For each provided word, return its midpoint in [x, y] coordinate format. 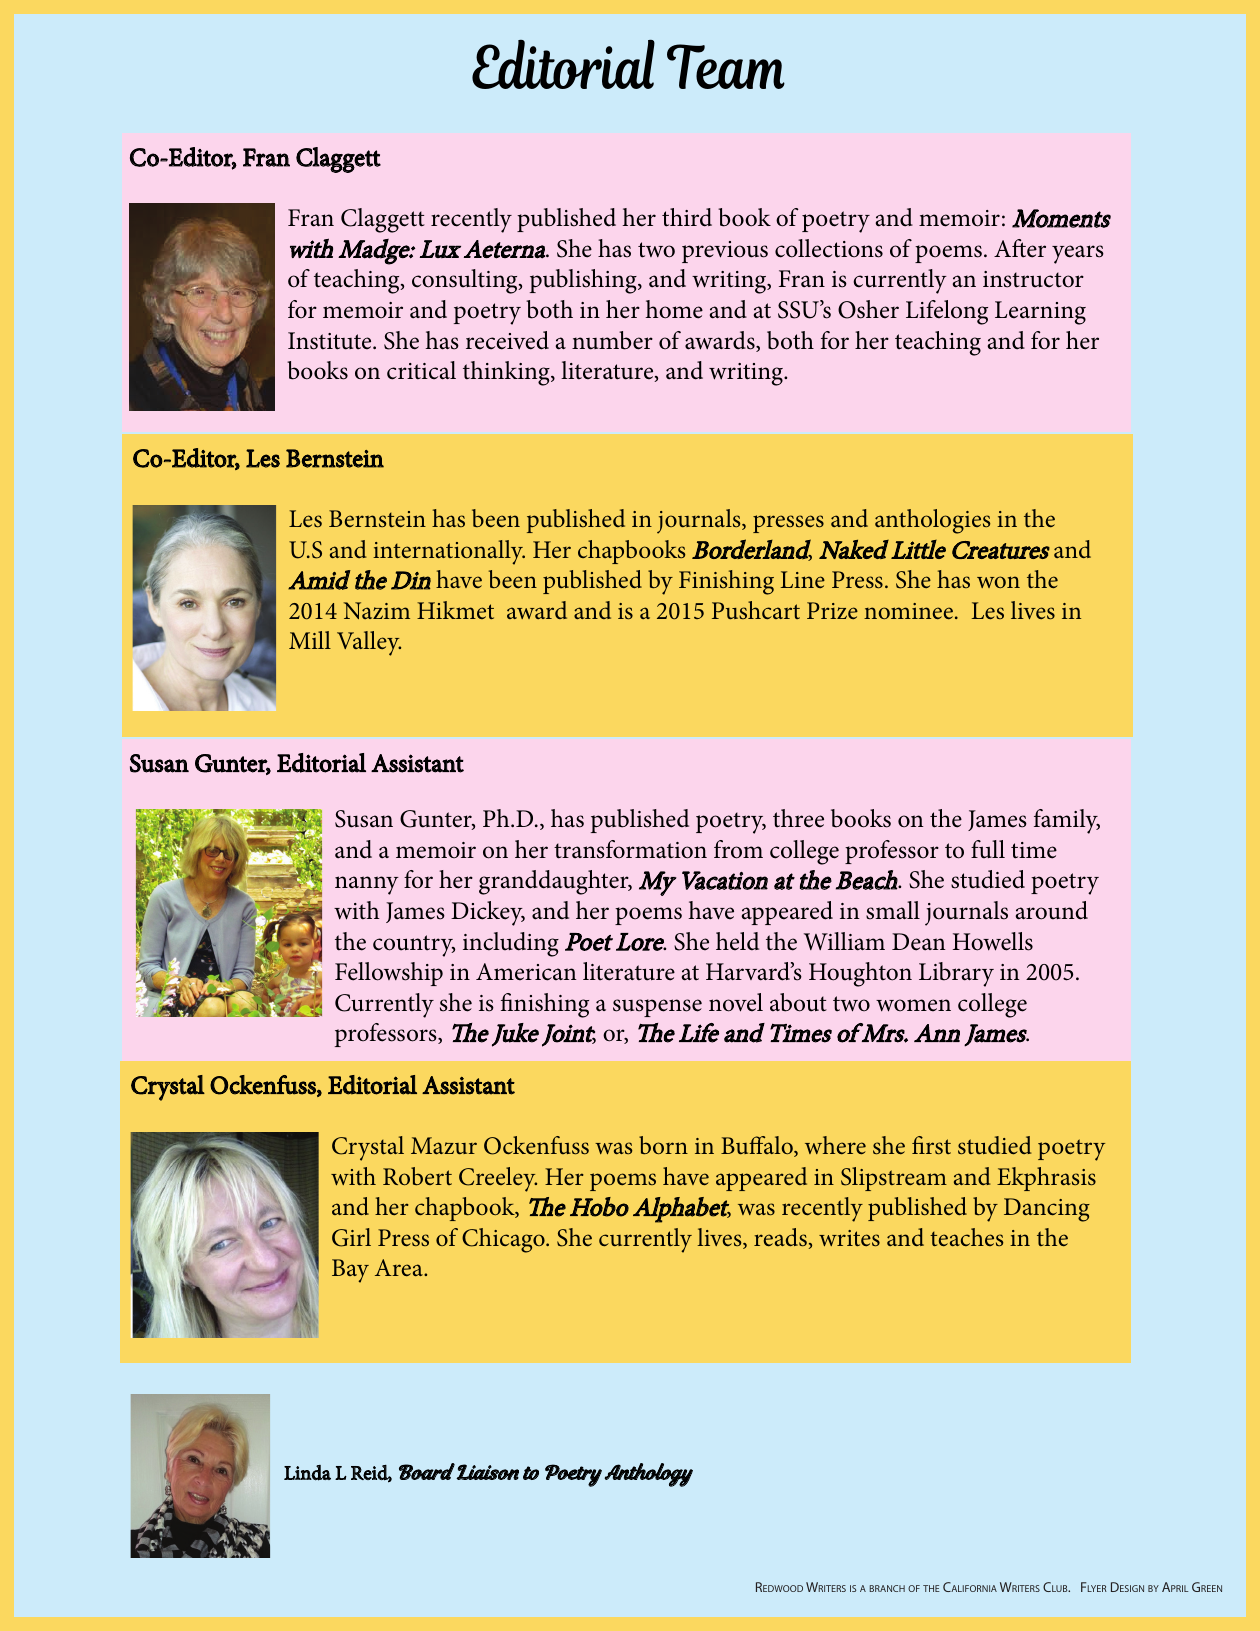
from [738, 849]
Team [726, 66]
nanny [367, 885]
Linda [307, 1473]
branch [887, 1588]
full [988, 849]
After [1020, 248]
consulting [466, 281]
